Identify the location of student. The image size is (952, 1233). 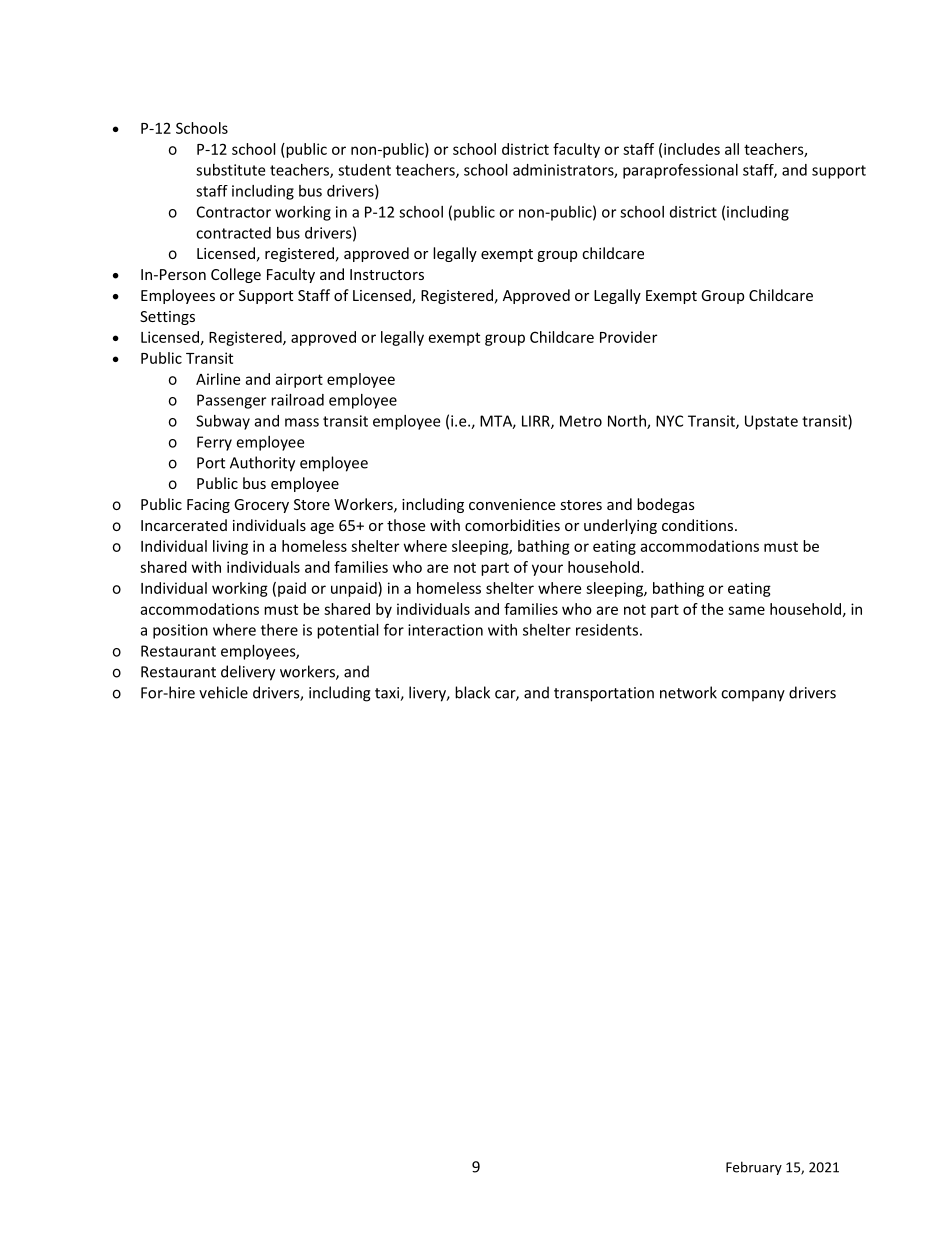
(364, 170).
